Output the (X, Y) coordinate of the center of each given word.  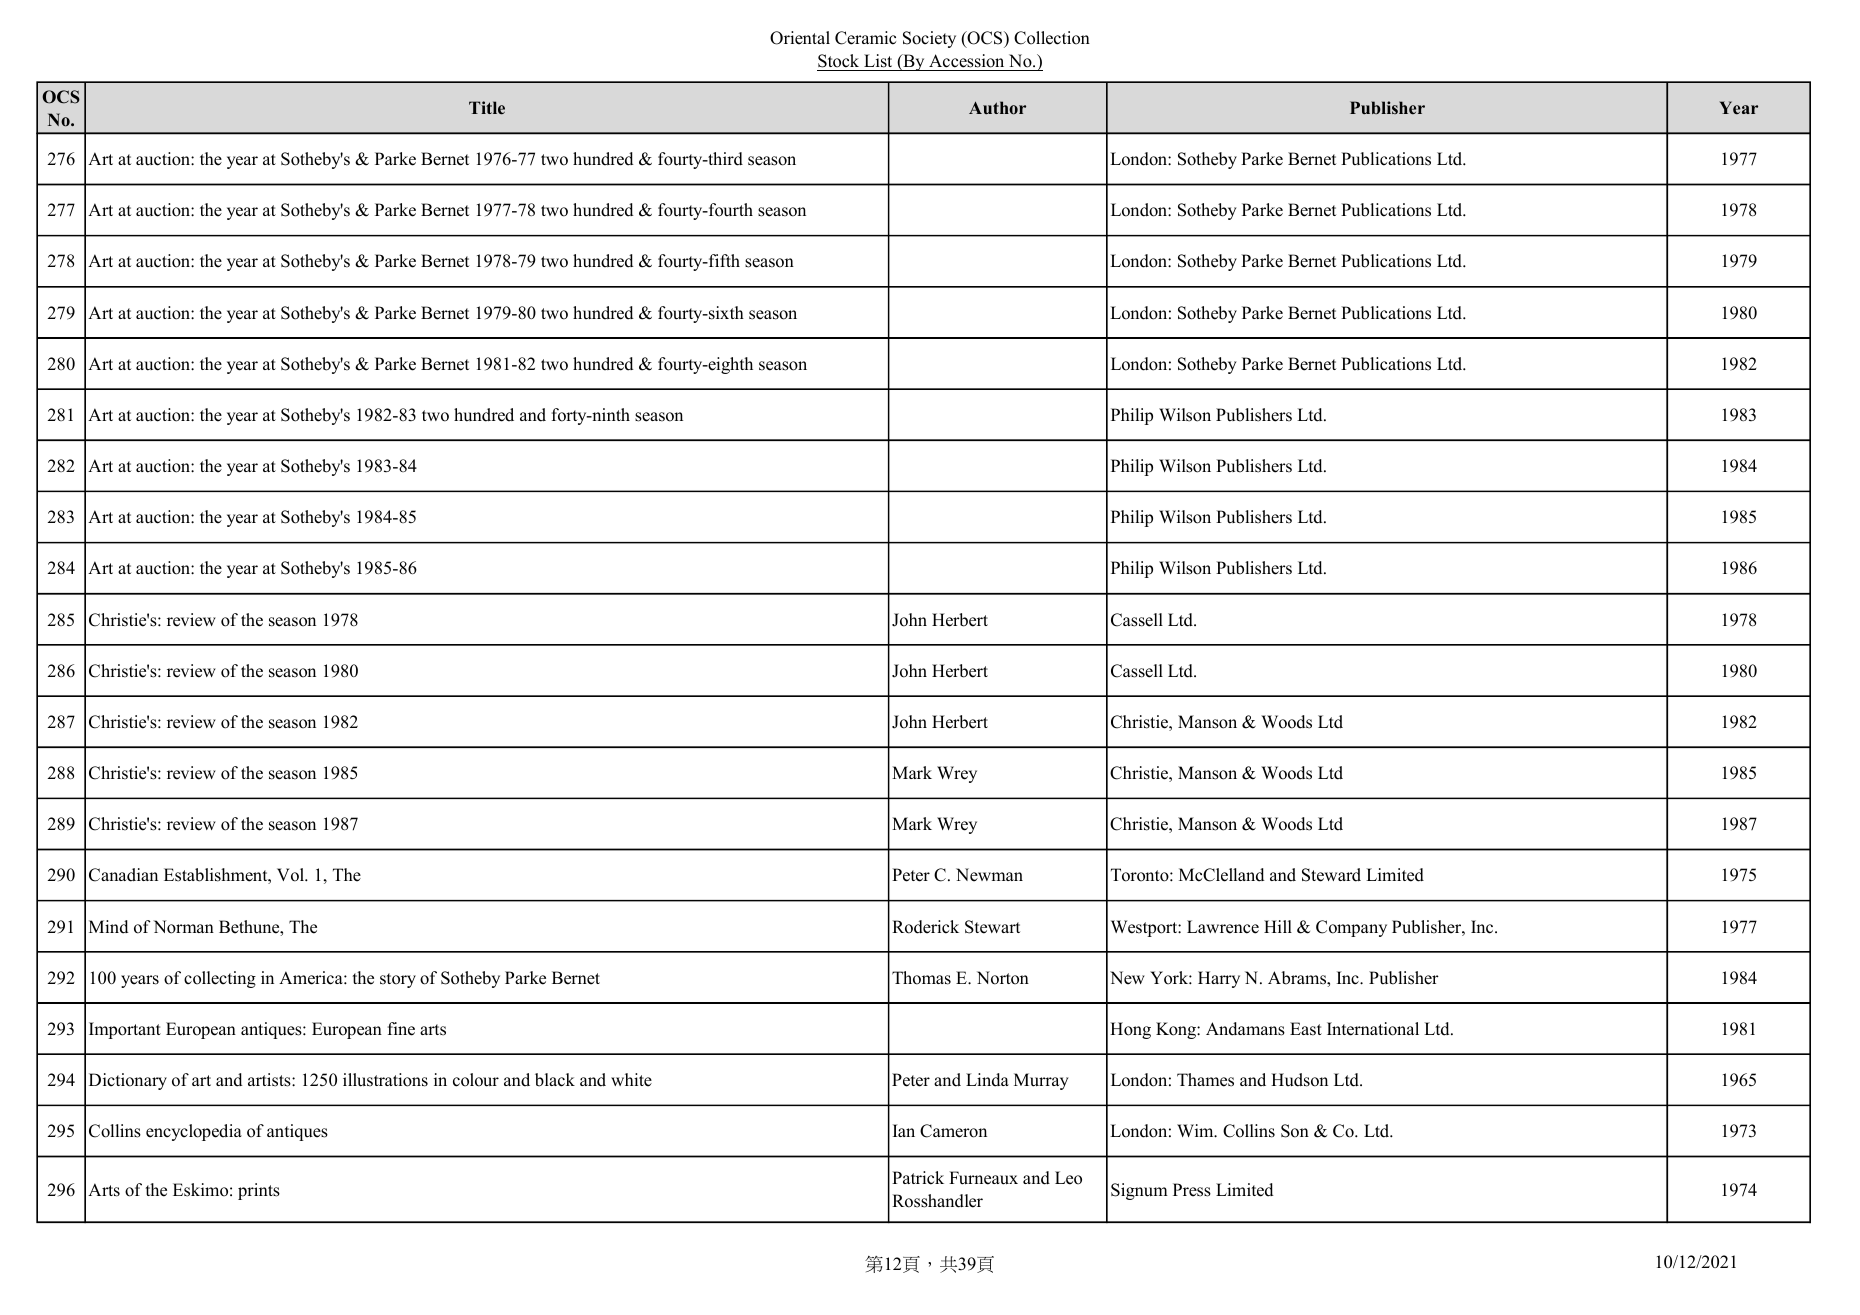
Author (997, 108)
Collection (1052, 38)
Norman (183, 927)
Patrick (918, 1178)
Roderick (925, 927)
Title (487, 108)
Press (1192, 1190)
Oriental (800, 38)
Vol (292, 875)
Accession (967, 62)
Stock (839, 62)
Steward (1331, 875)
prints (259, 1191)
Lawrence (1223, 927)
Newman (989, 875)
